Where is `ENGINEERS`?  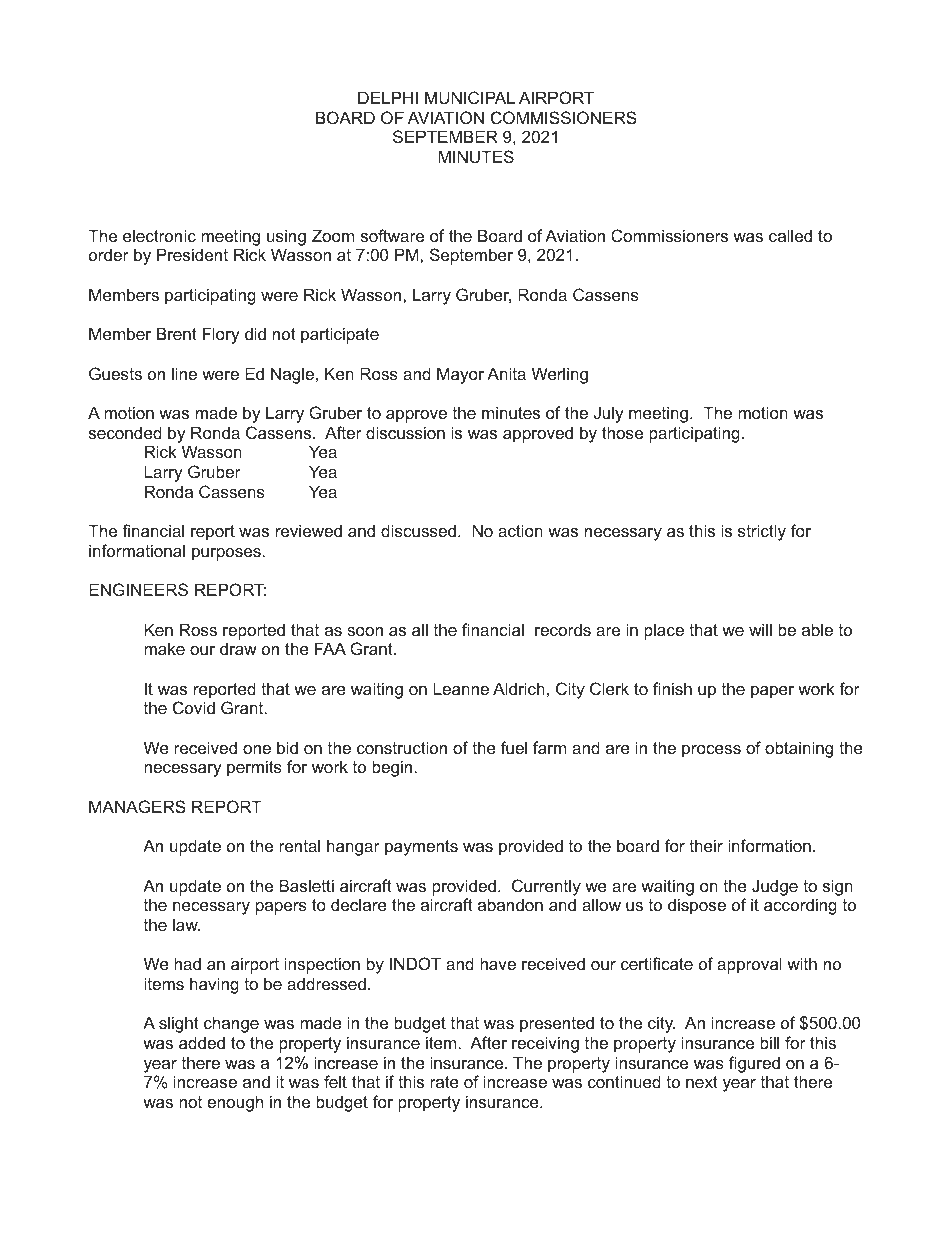 ENGINEERS is located at coordinates (138, 589).
